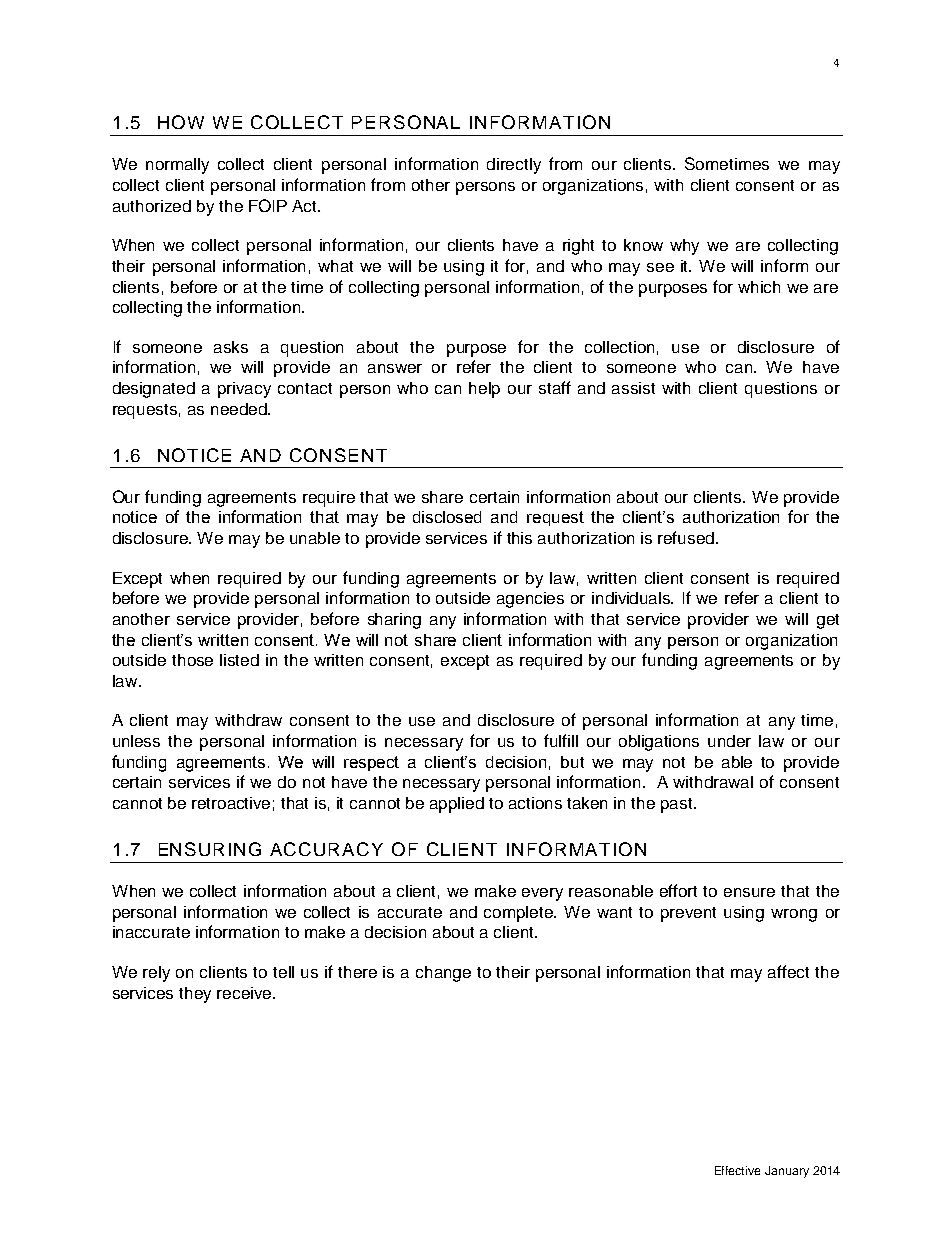 This screenshot has height=1233, width=952. I want to click on assist, so click(633, 388).
